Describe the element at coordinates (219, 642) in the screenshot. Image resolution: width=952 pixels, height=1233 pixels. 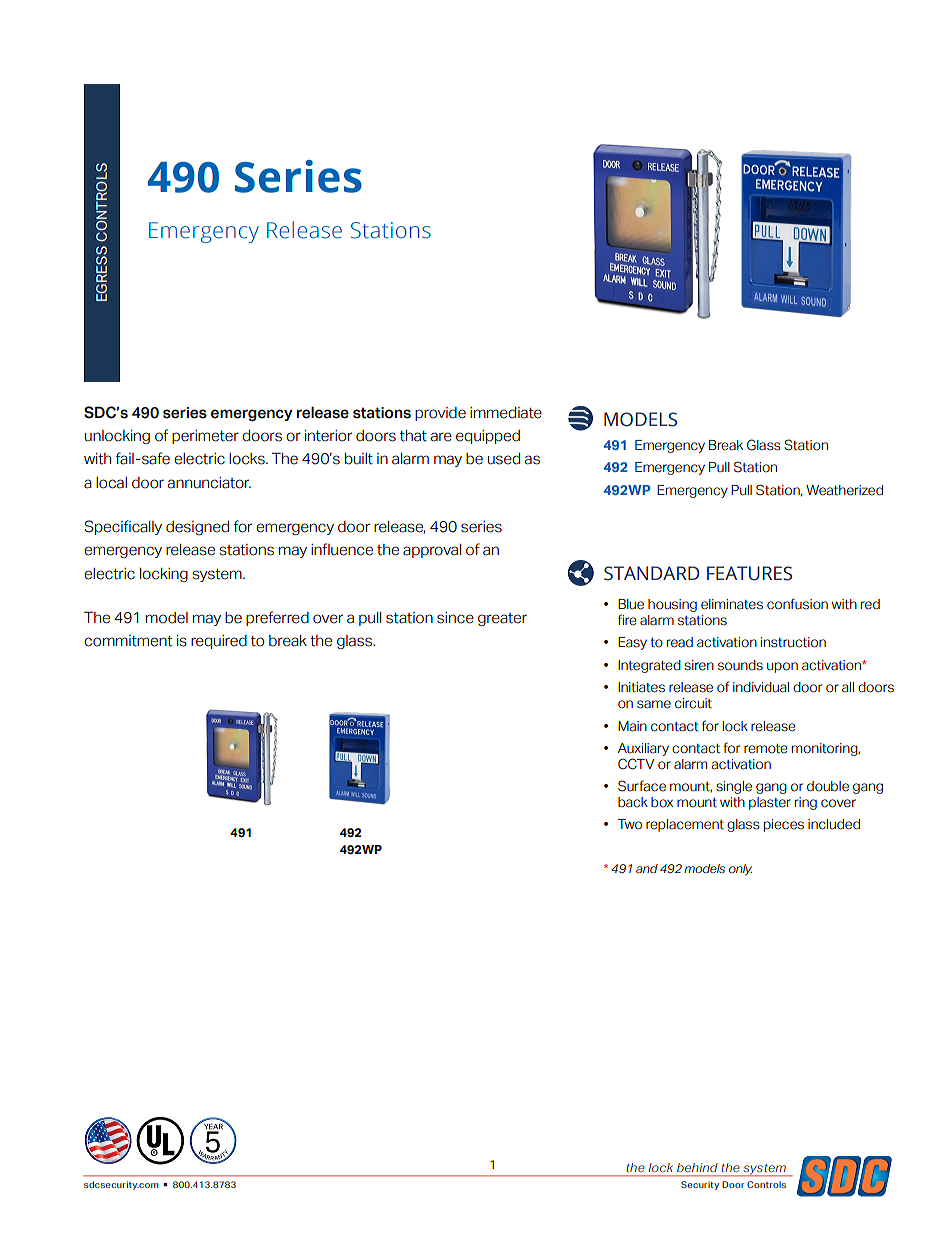
I see `required` at that location.
